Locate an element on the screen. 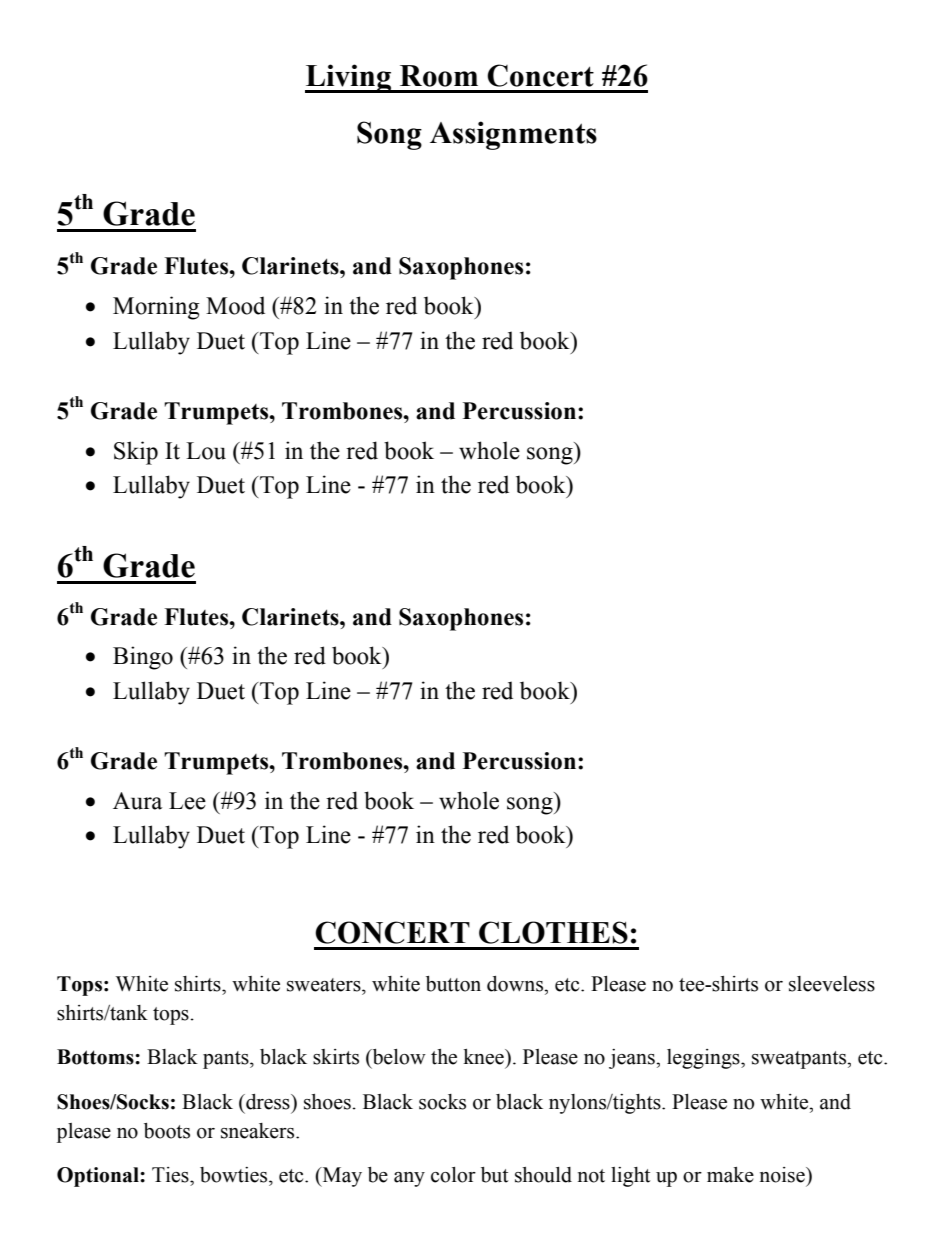 The width and height of the screenshot is (952, 1233). Living is located at coordinates (349, 78).
